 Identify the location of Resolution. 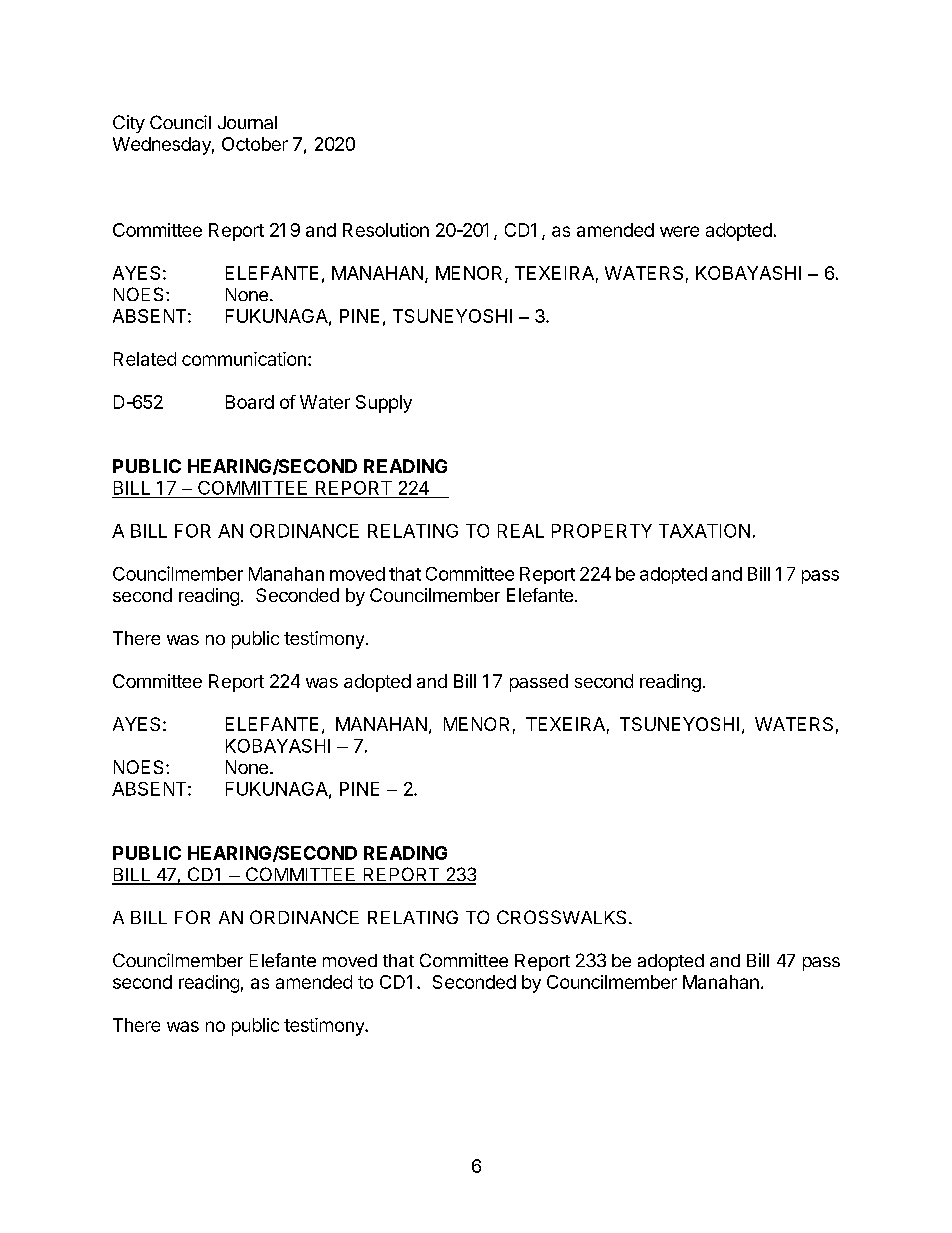
(386, 230).
